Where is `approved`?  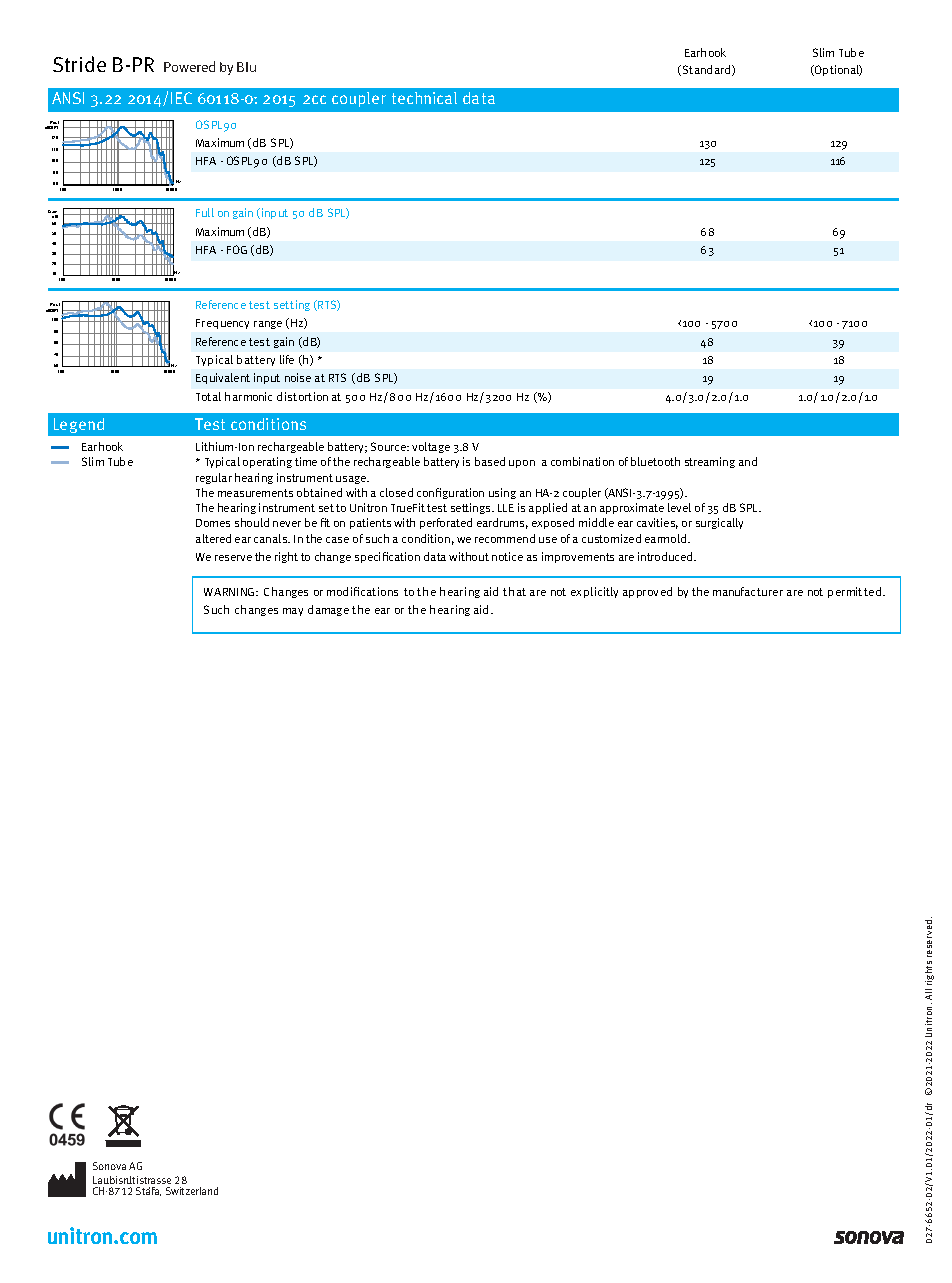 approved is located at coordinates (647, 592).
